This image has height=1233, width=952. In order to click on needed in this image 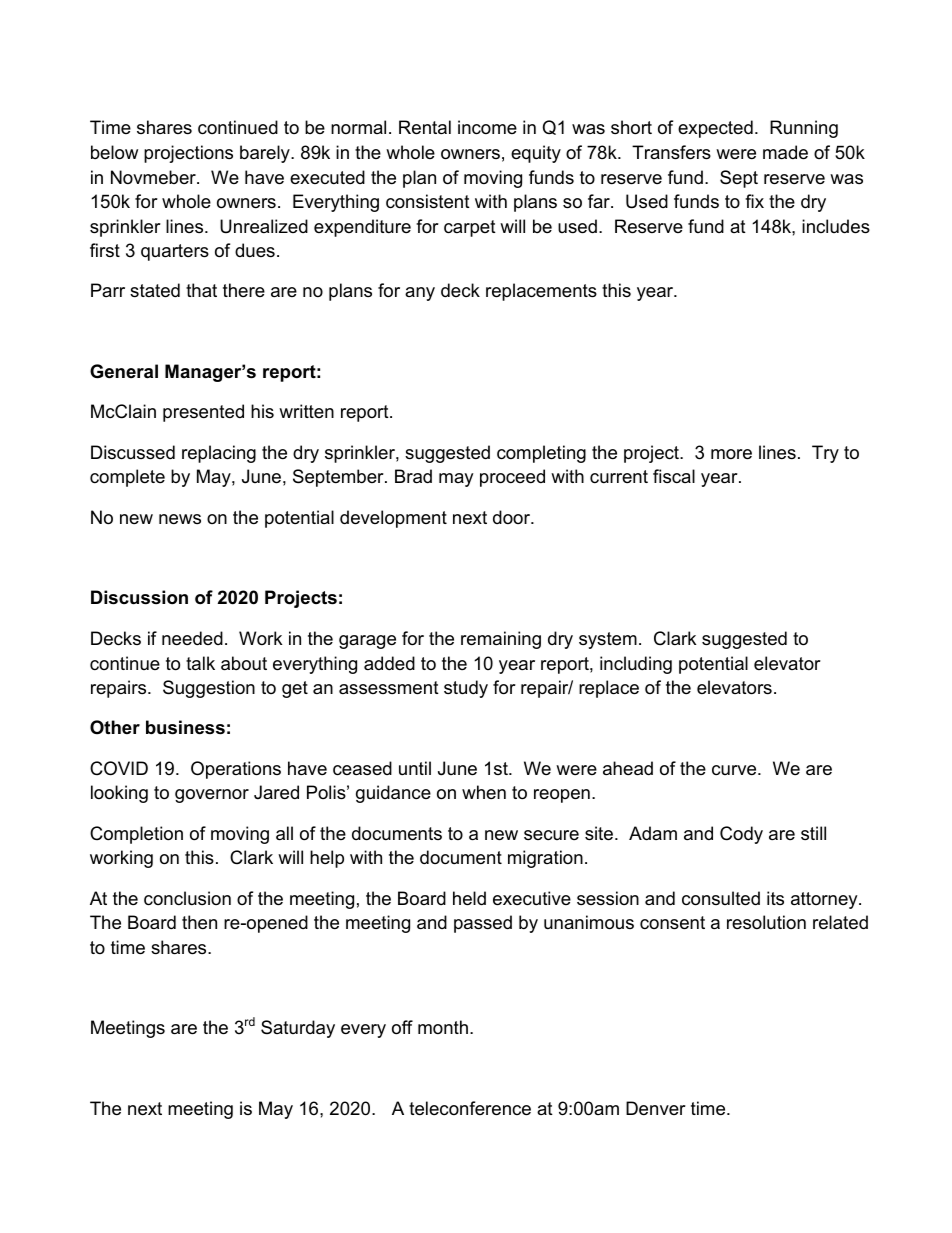, I will do `click(192, 638)`.
